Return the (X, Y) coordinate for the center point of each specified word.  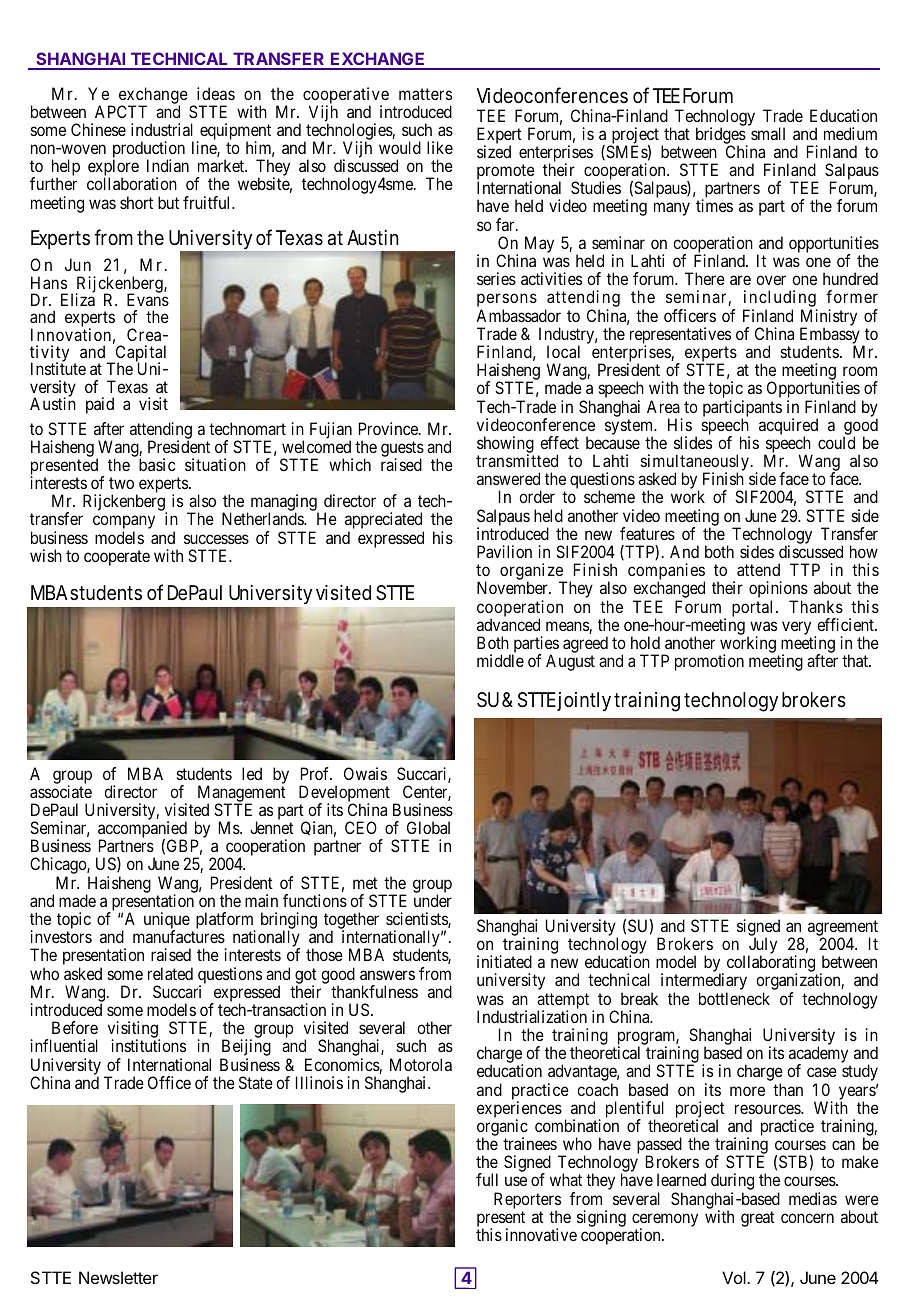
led (252, 773)
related (170, 973)
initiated (504, 961)
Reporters (527, 1201)
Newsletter (118, 1277)
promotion (709, 662)
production (149, 151)
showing (505, 446)
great (758, 1219)
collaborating (772, 965)
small (768, 133)
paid (100, 405)
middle (500, 660)
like (440, 147)
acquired (788, 427)
